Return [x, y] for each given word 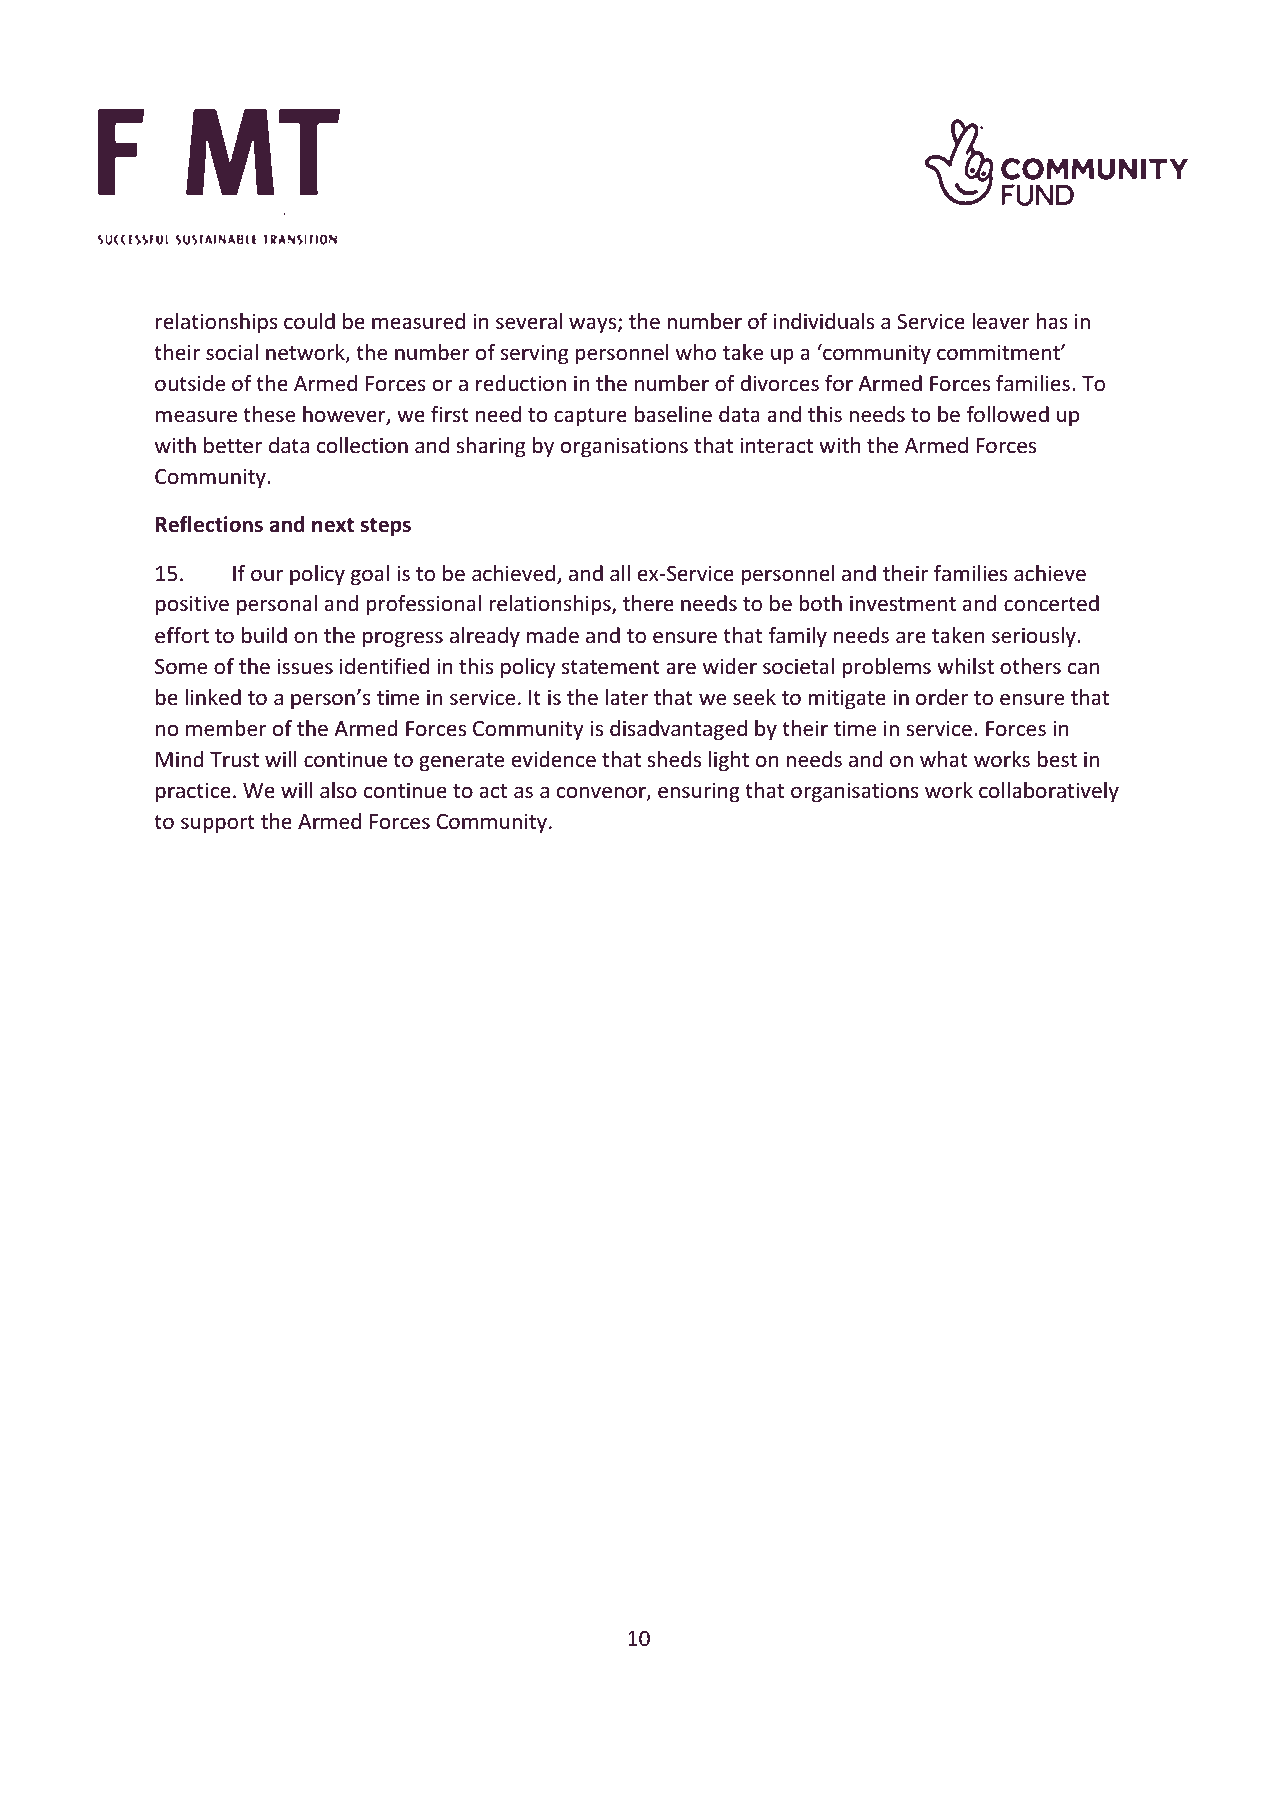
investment [903, 603]
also [338, 790]
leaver [1001, 321]
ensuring [699, 792]
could [309, 321]
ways [594, 325]
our [267, 575]
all [620, 573]
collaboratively [1049, 792]
